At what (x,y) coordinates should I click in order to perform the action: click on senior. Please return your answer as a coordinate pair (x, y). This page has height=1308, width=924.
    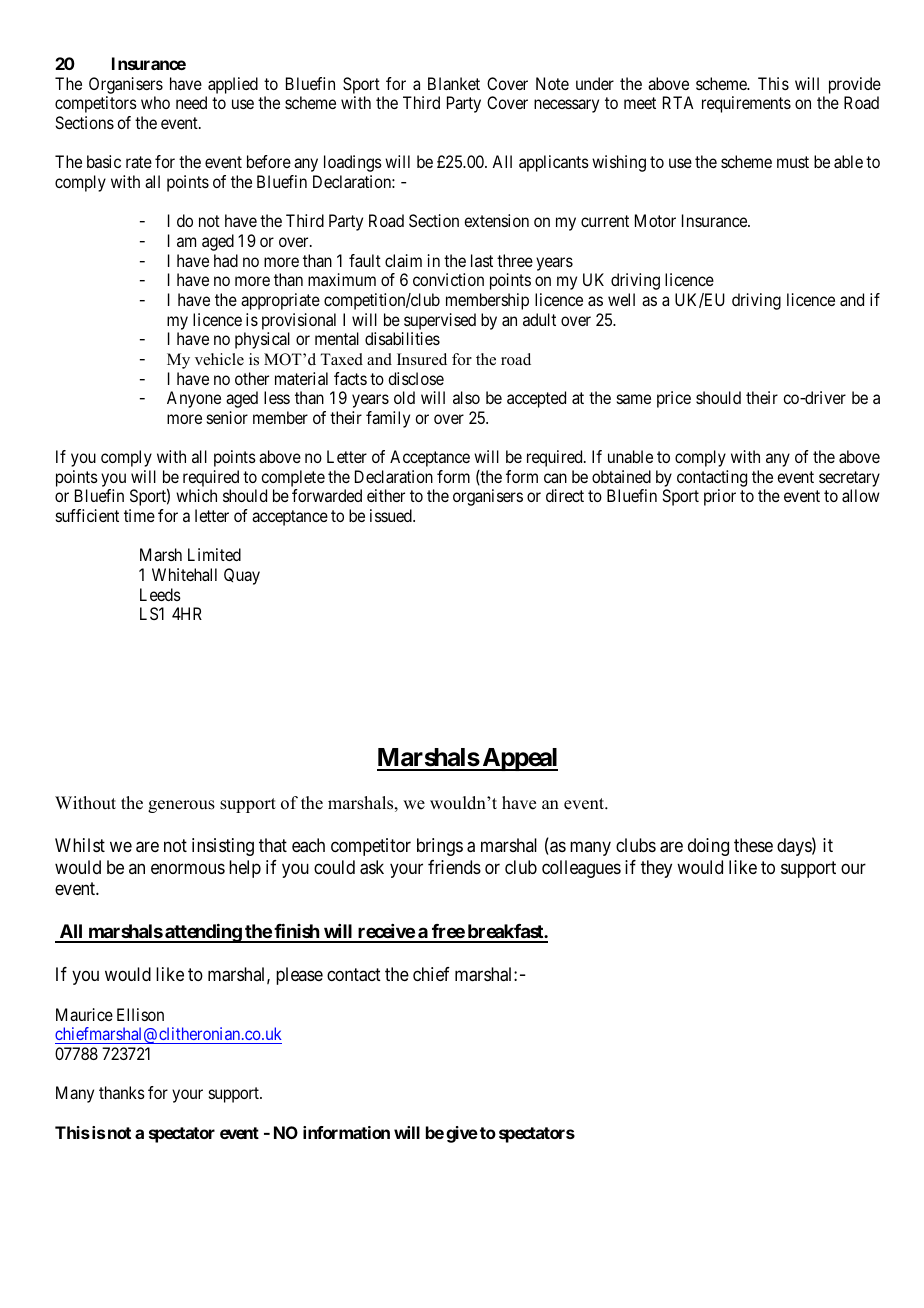
    Looking at the image, I should click on (227, 417).
